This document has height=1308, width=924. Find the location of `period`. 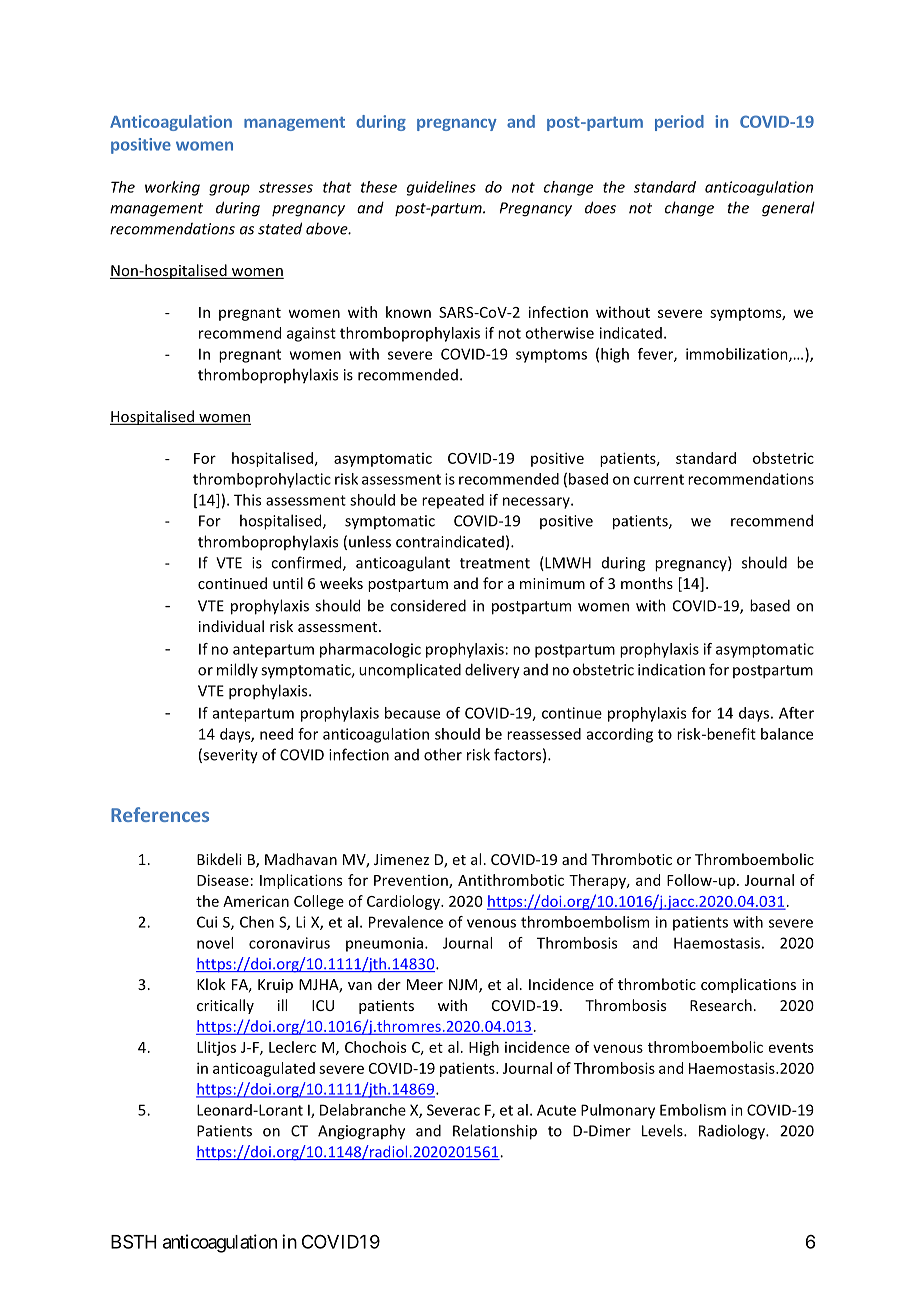

period is located at coordinates (679, 123).
